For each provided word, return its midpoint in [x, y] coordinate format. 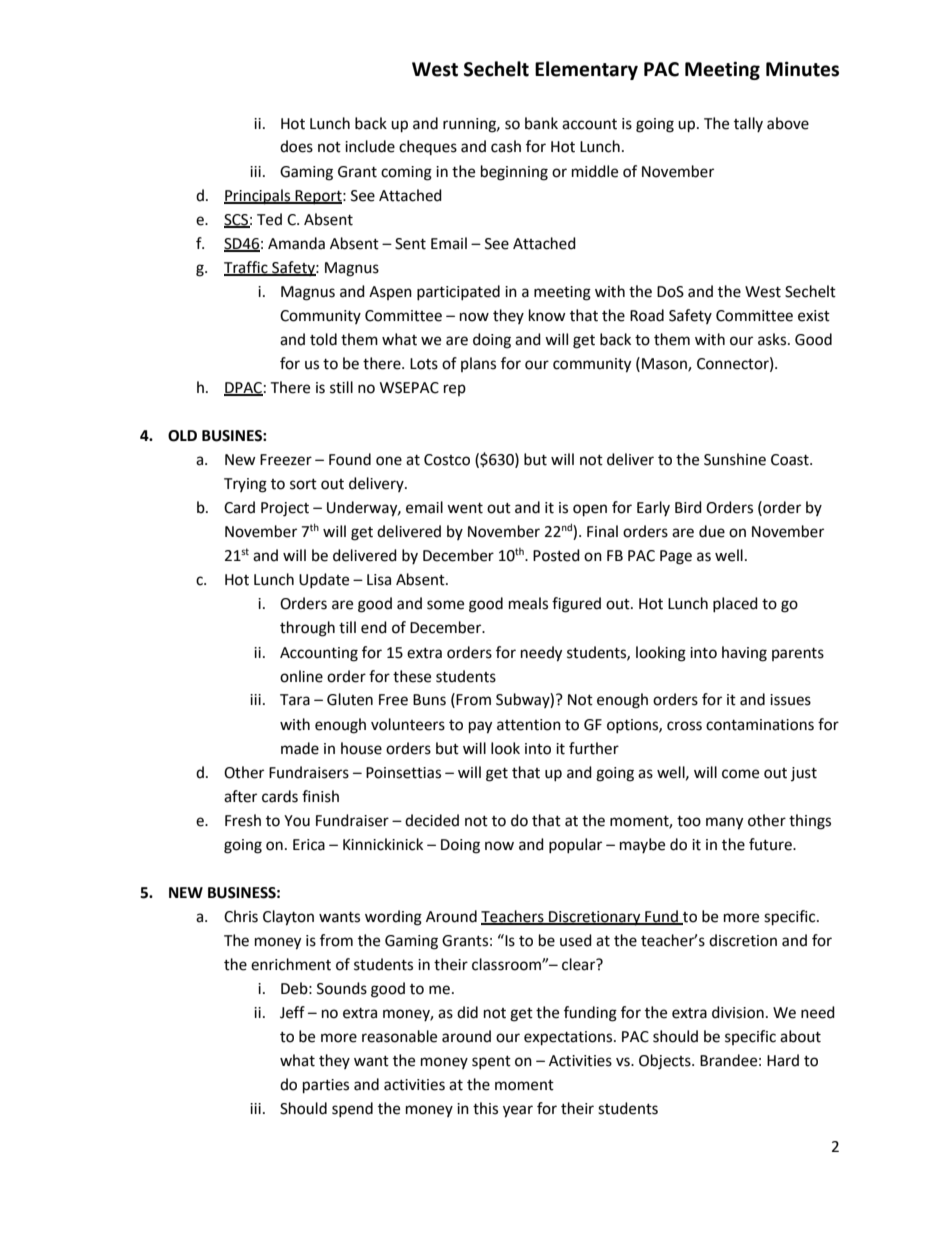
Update [324, 580]
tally [748, 124]
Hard [783, 1060]
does [296, 146]
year [518, 1111]
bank [541, 123]
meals [528, 603]
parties [326, 1086]
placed [735, 604]
